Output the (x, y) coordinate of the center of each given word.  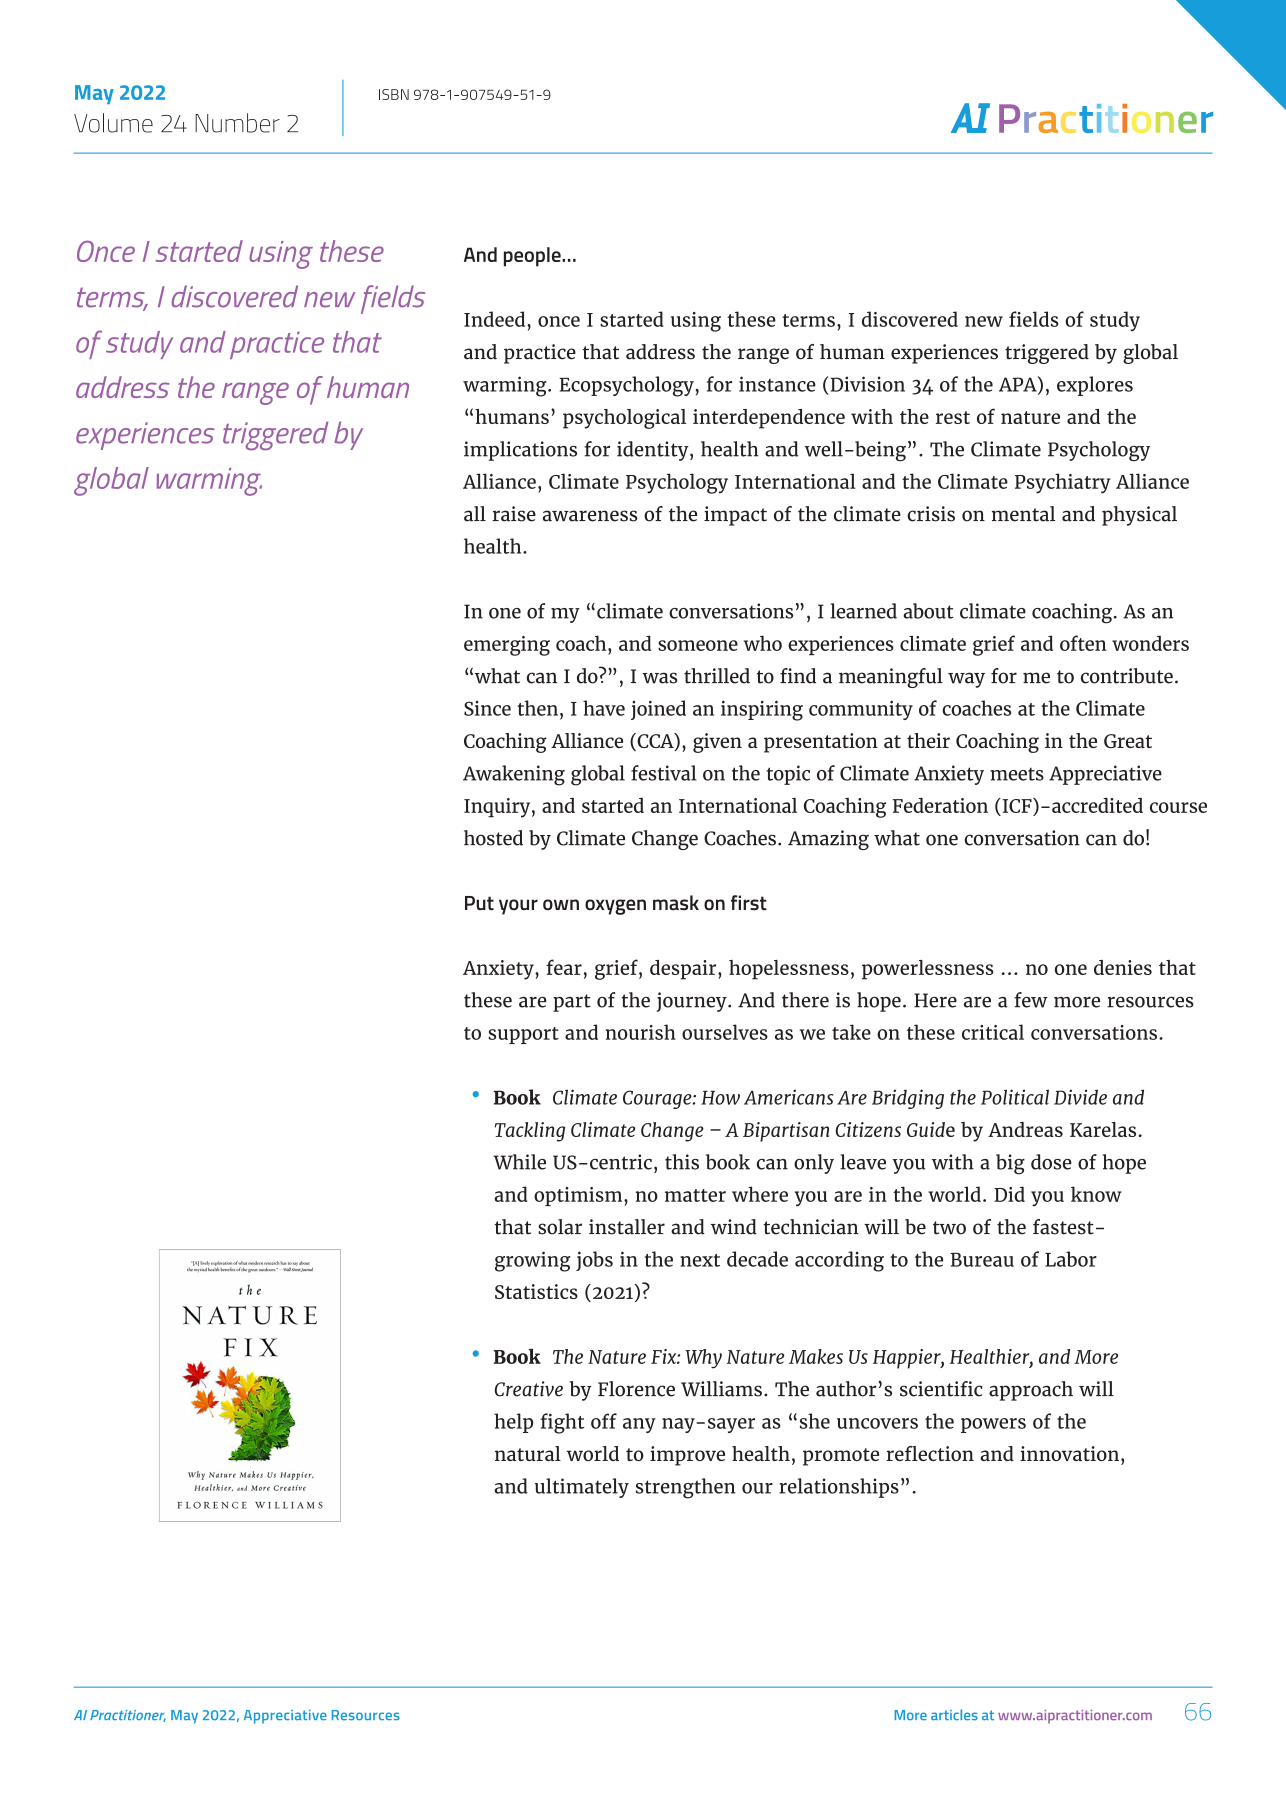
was (660, 678)
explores (1095, 386)
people (533, 257)
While (519, 1162)
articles (954, 1715)
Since (487, 708)
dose (1051, 1162)
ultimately (582, 1488)
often (1083, 643)
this (682, 1162)
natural (528, 1453)
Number (237, 123)
